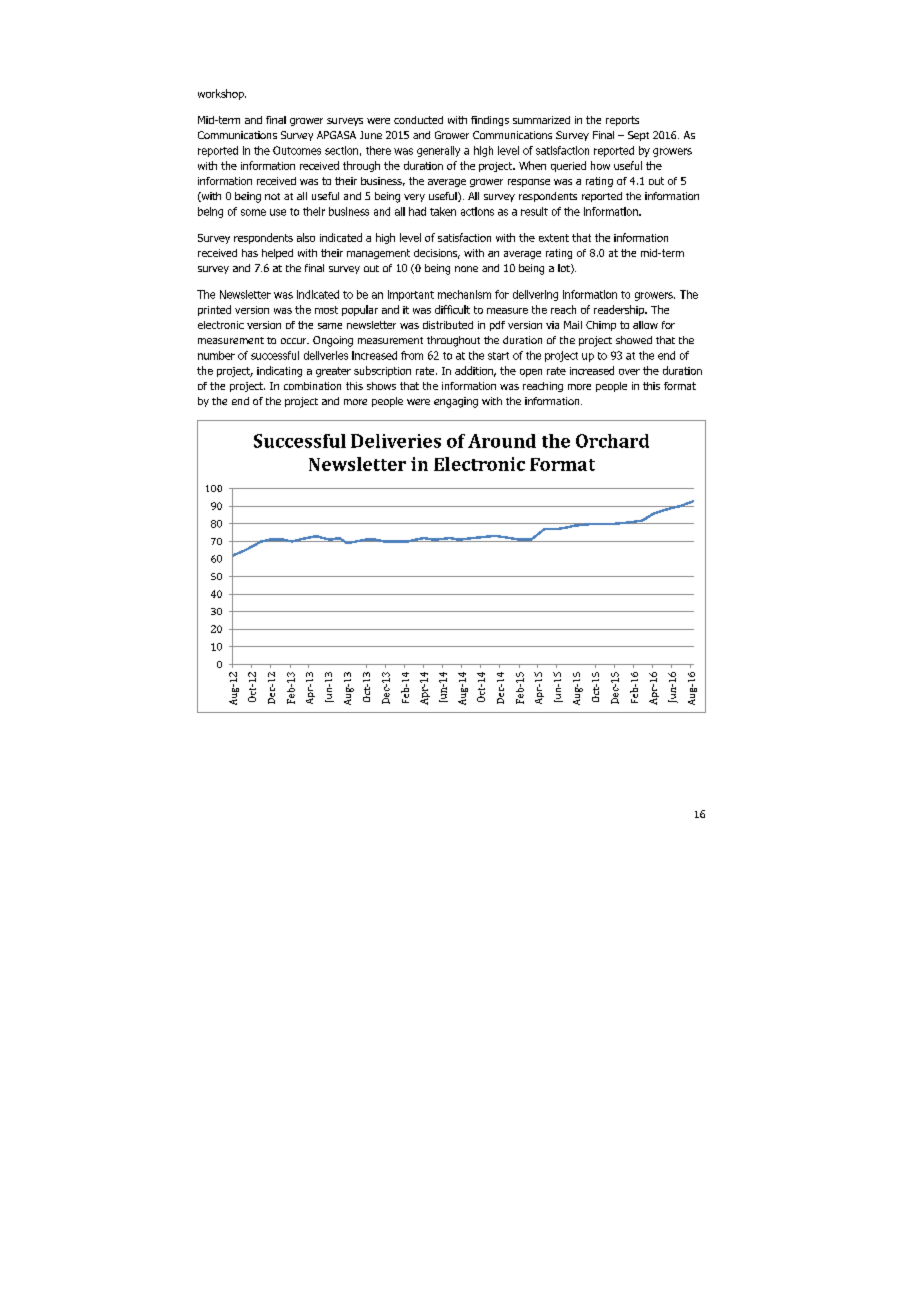 The width and height of the screenshot is (924, 1308). What do you see at coordinates (466, 269) in the screenshot?
I see `none` at bounding box center [466, 269].
